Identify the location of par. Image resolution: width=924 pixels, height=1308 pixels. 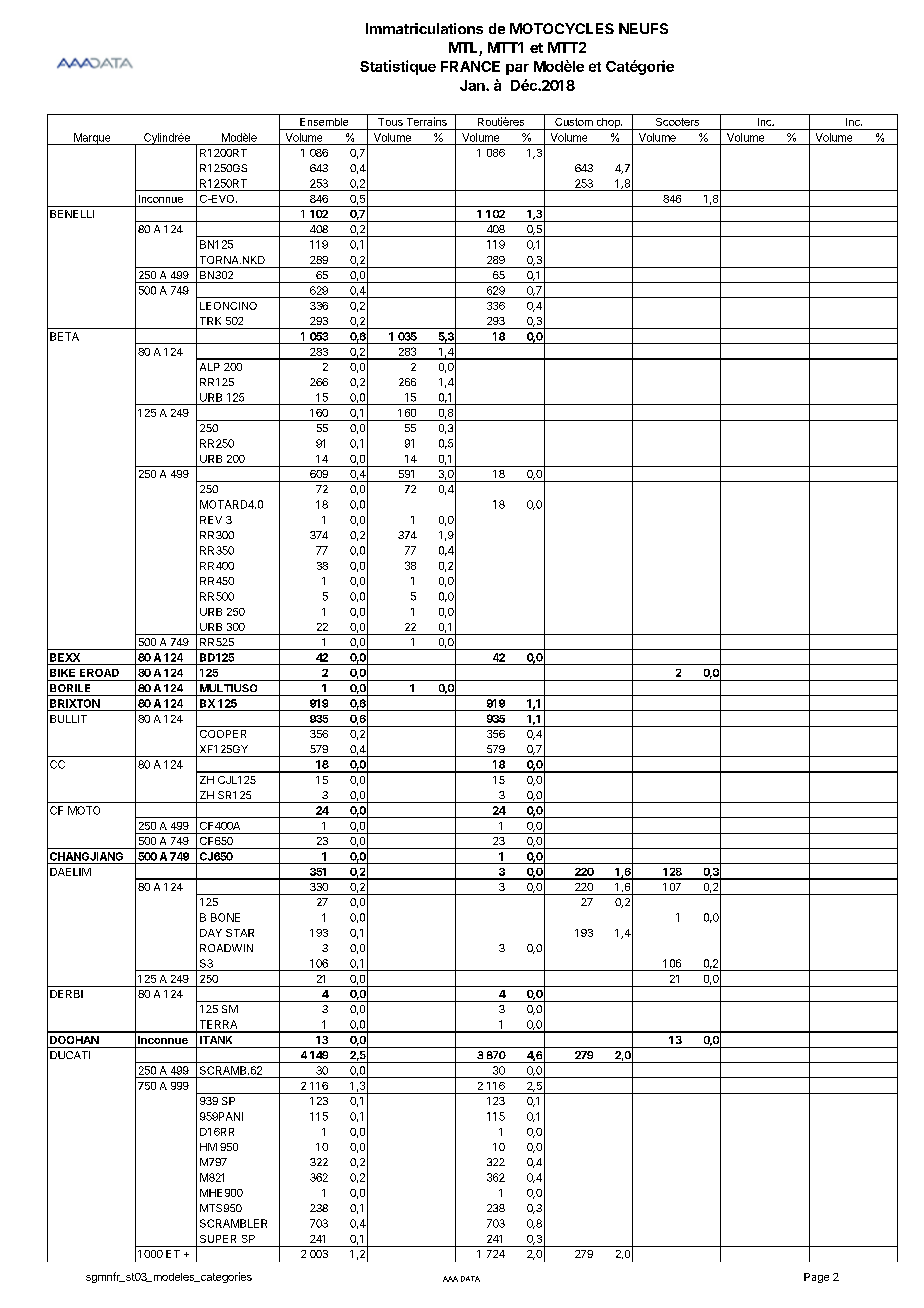
(517, 69).
